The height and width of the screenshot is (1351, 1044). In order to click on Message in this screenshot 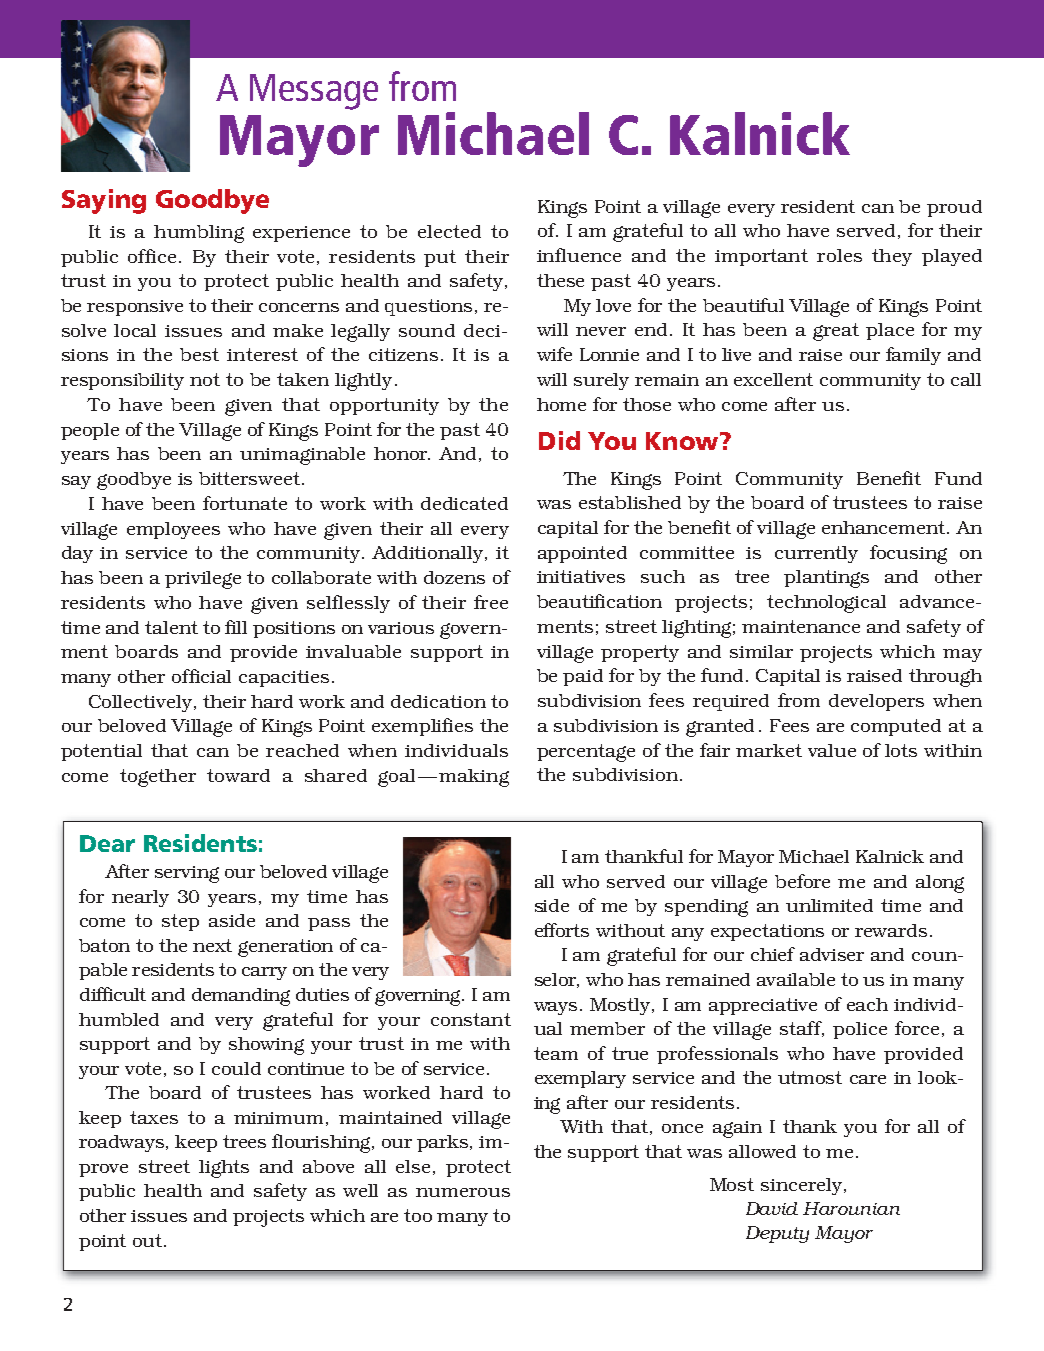, I will do `click(314, 92)`.
